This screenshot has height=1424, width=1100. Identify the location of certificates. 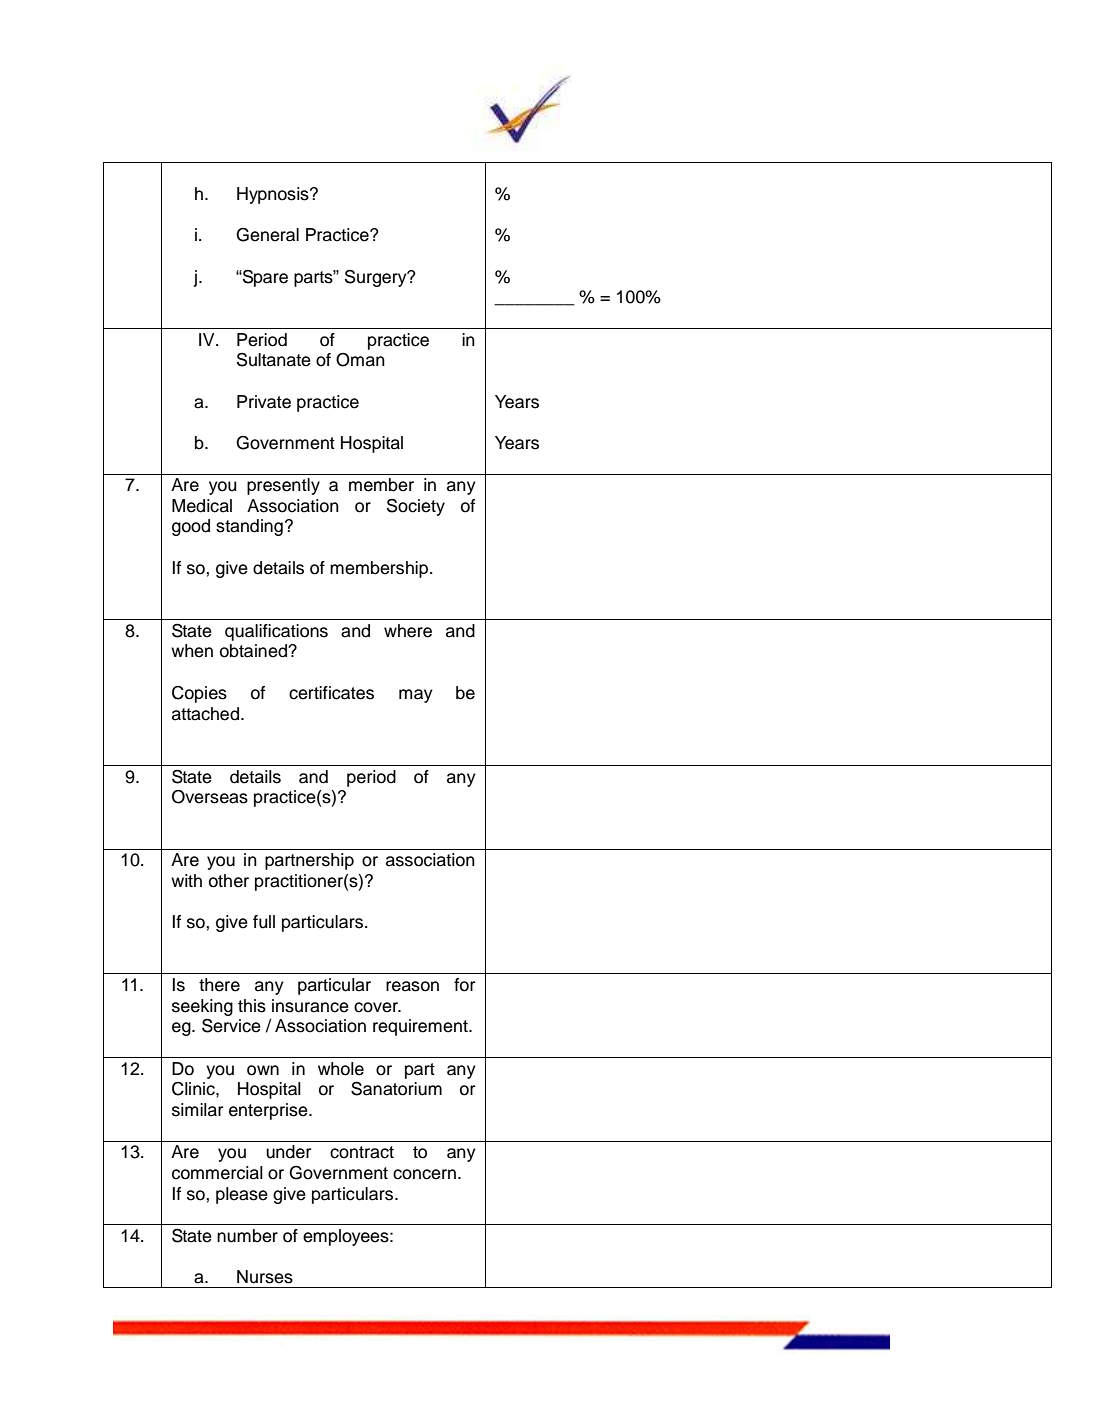
(331, 693).
